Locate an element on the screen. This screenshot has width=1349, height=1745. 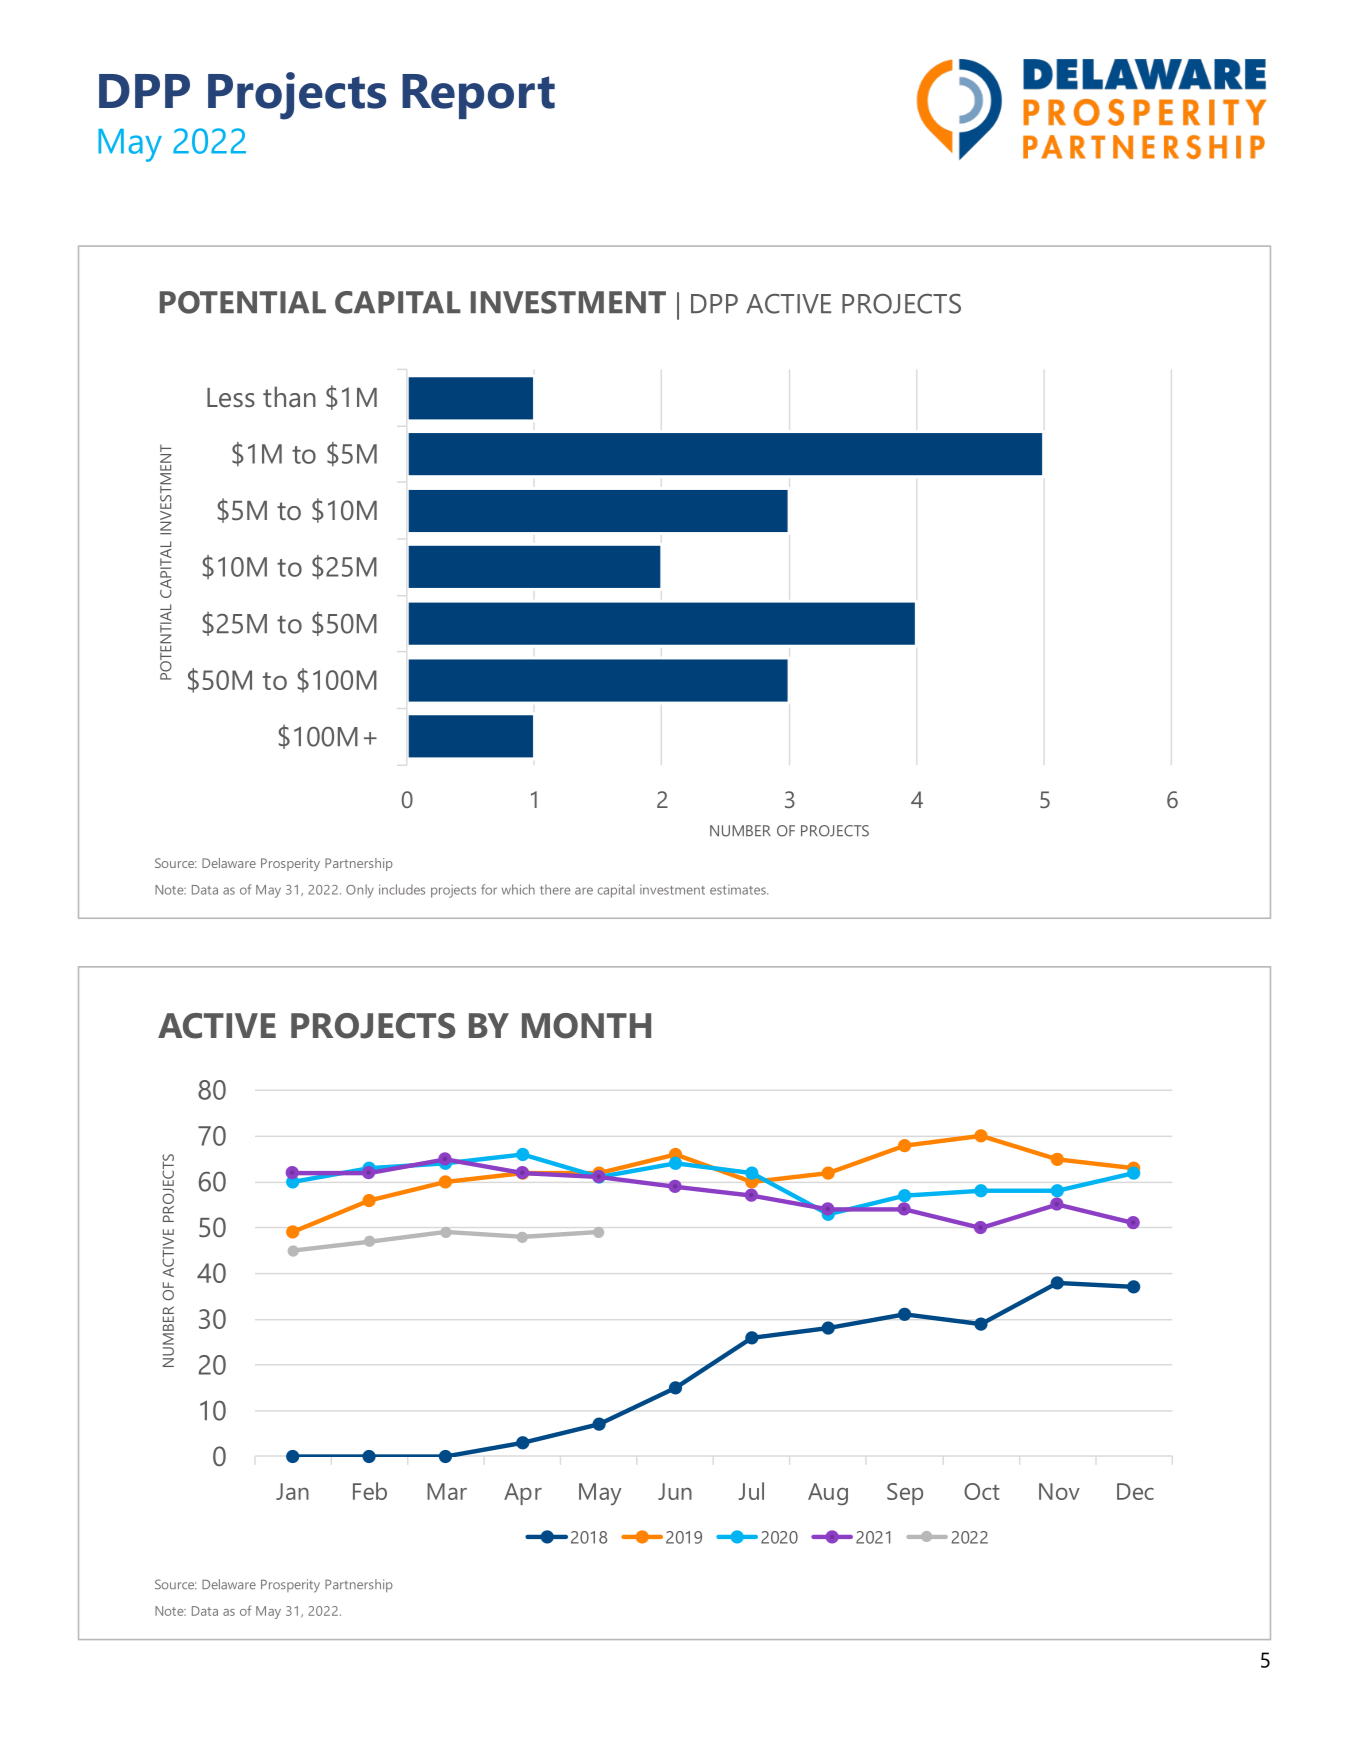
MONTH is located at coordinates (586, 1026).
